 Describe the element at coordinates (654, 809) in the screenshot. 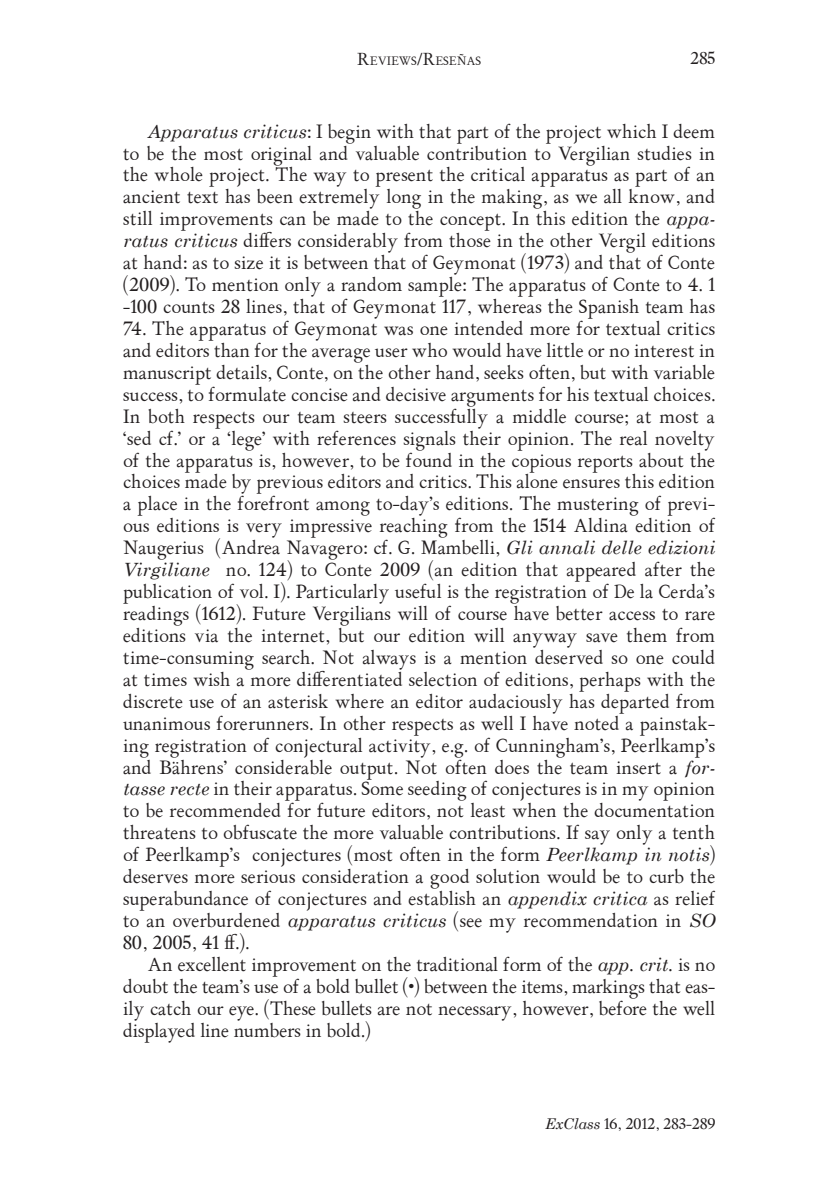

I see `documentation` at that location.
